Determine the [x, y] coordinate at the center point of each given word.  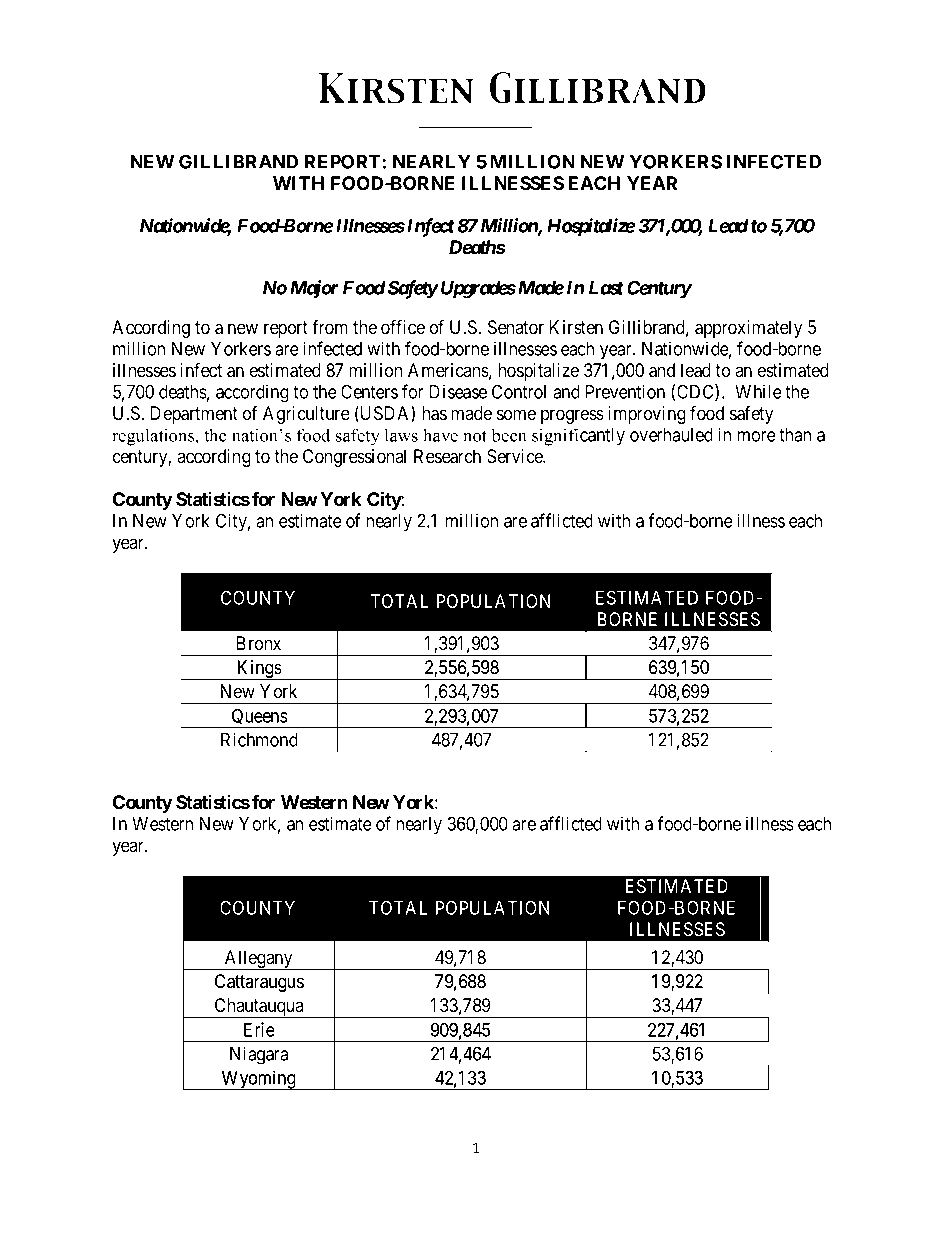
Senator [516, 327]
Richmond [259, 739]
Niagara [259, 1056]
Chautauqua [259, 1008]
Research [447, 456]
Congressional [354, 458]
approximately [748, 329]
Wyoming [258, 1080]
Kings [259, 670]
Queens [259, 718]
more [756, 436]
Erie [259, 1029]
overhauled [671, 435]
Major [314, 289]
